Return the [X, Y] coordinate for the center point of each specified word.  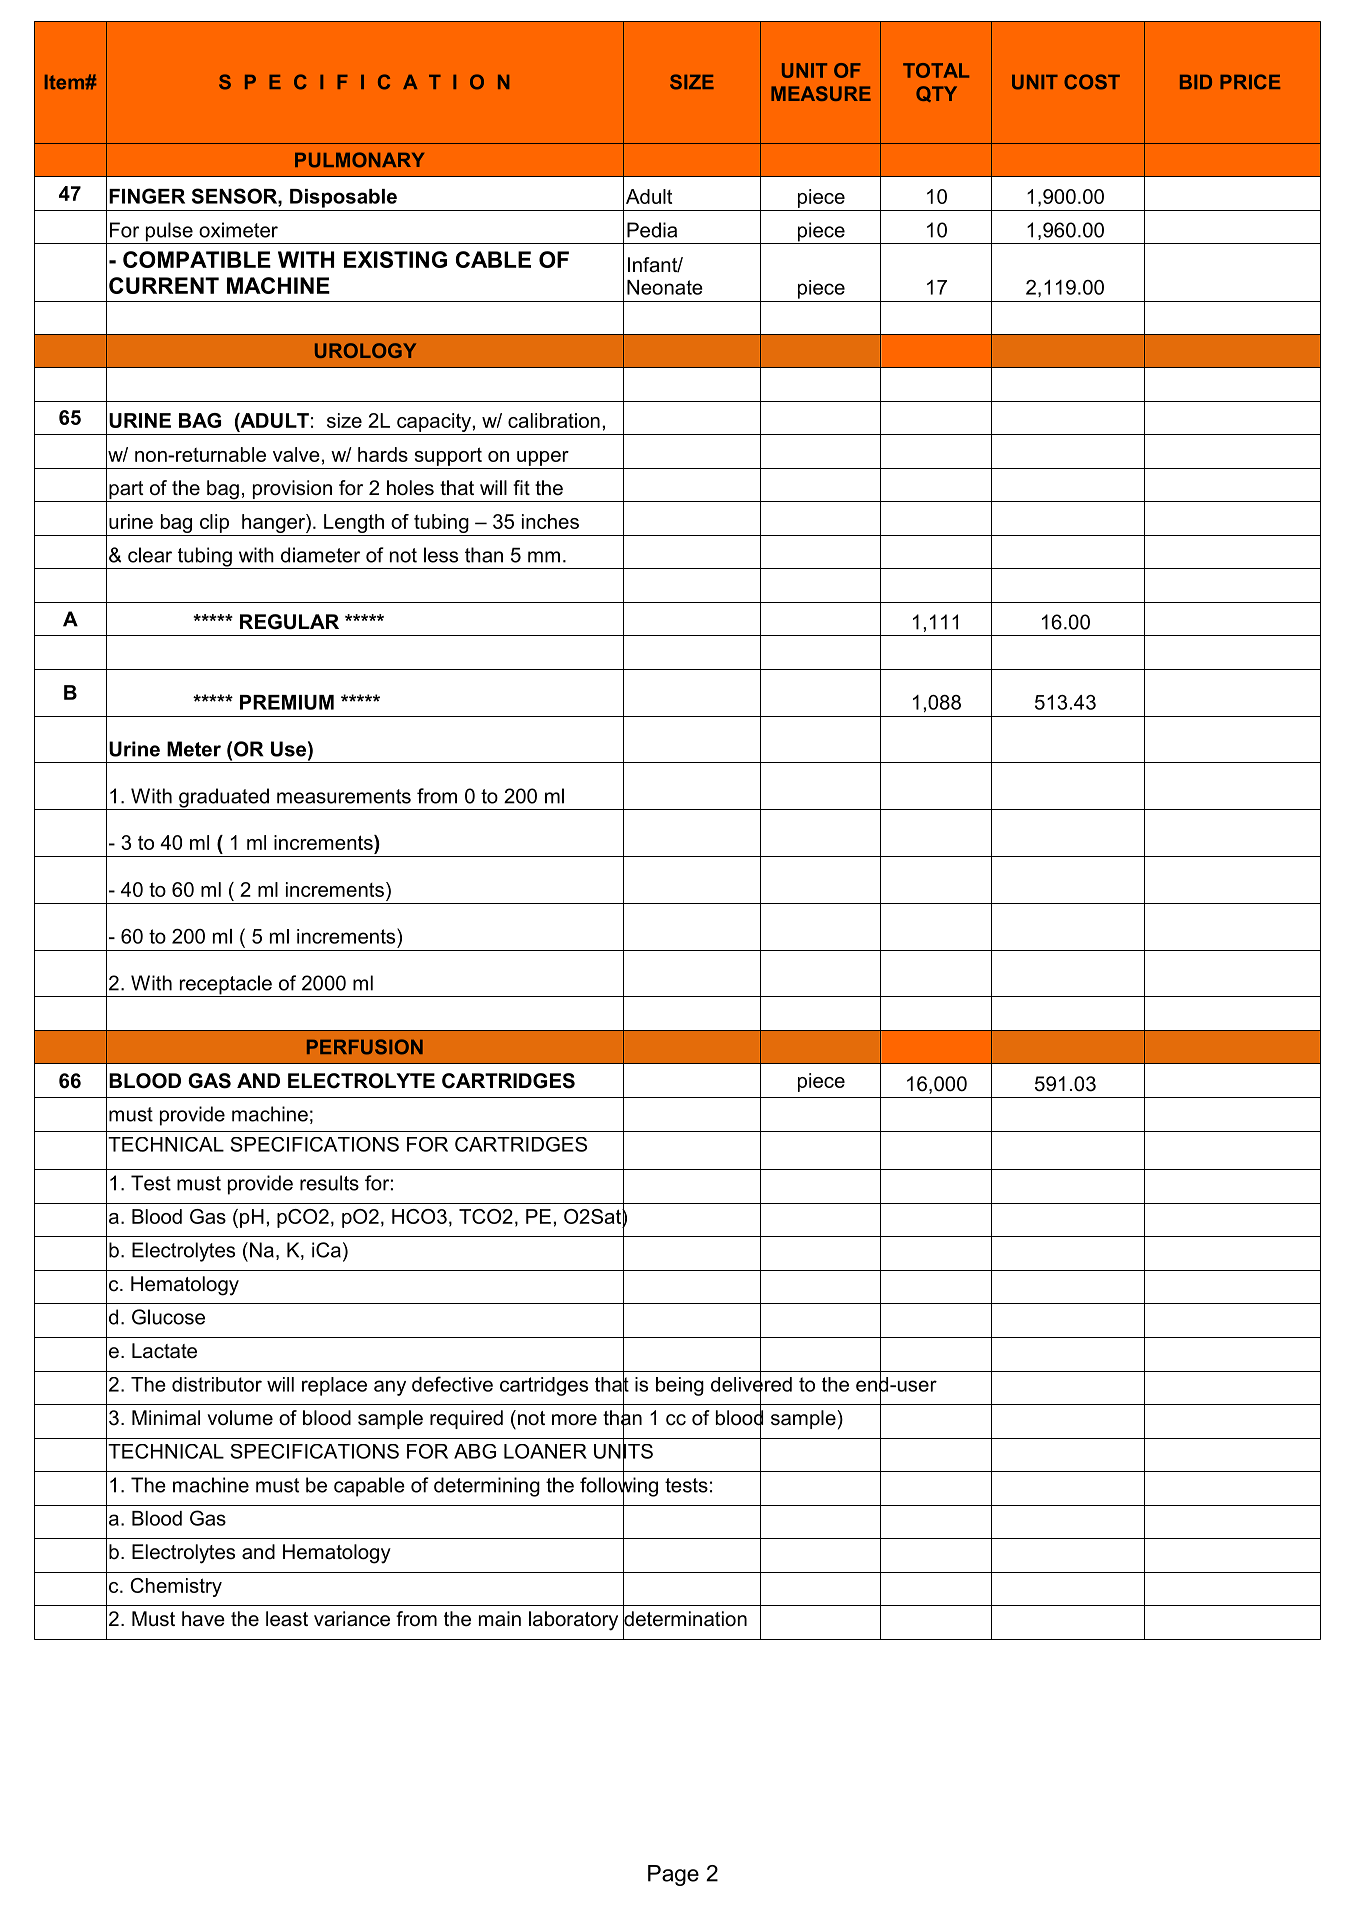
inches [550, 521]
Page [673, 1875]
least [287, 1619]
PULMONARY [359, 160]
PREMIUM [287, 702]
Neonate [665, 287]
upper [543, 458]
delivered [751, 1384]
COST [1092, 82]
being [680, 1386]
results [329, 1183]
